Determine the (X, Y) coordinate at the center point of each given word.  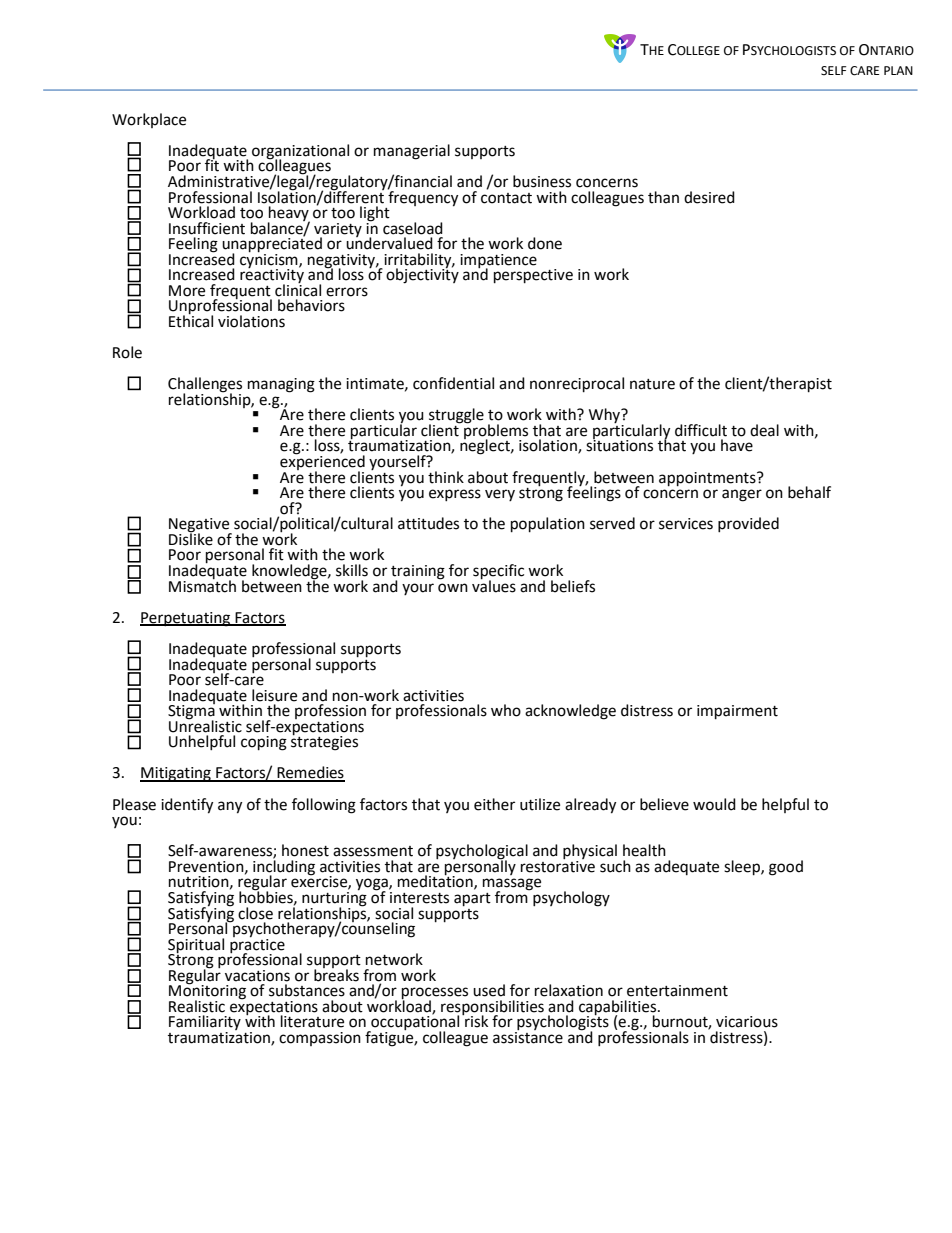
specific (498, 573)
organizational (300, 152)
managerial (412, 152)
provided (748, 524)
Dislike (191, 538)
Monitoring (207, 992)
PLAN (898, 70)
